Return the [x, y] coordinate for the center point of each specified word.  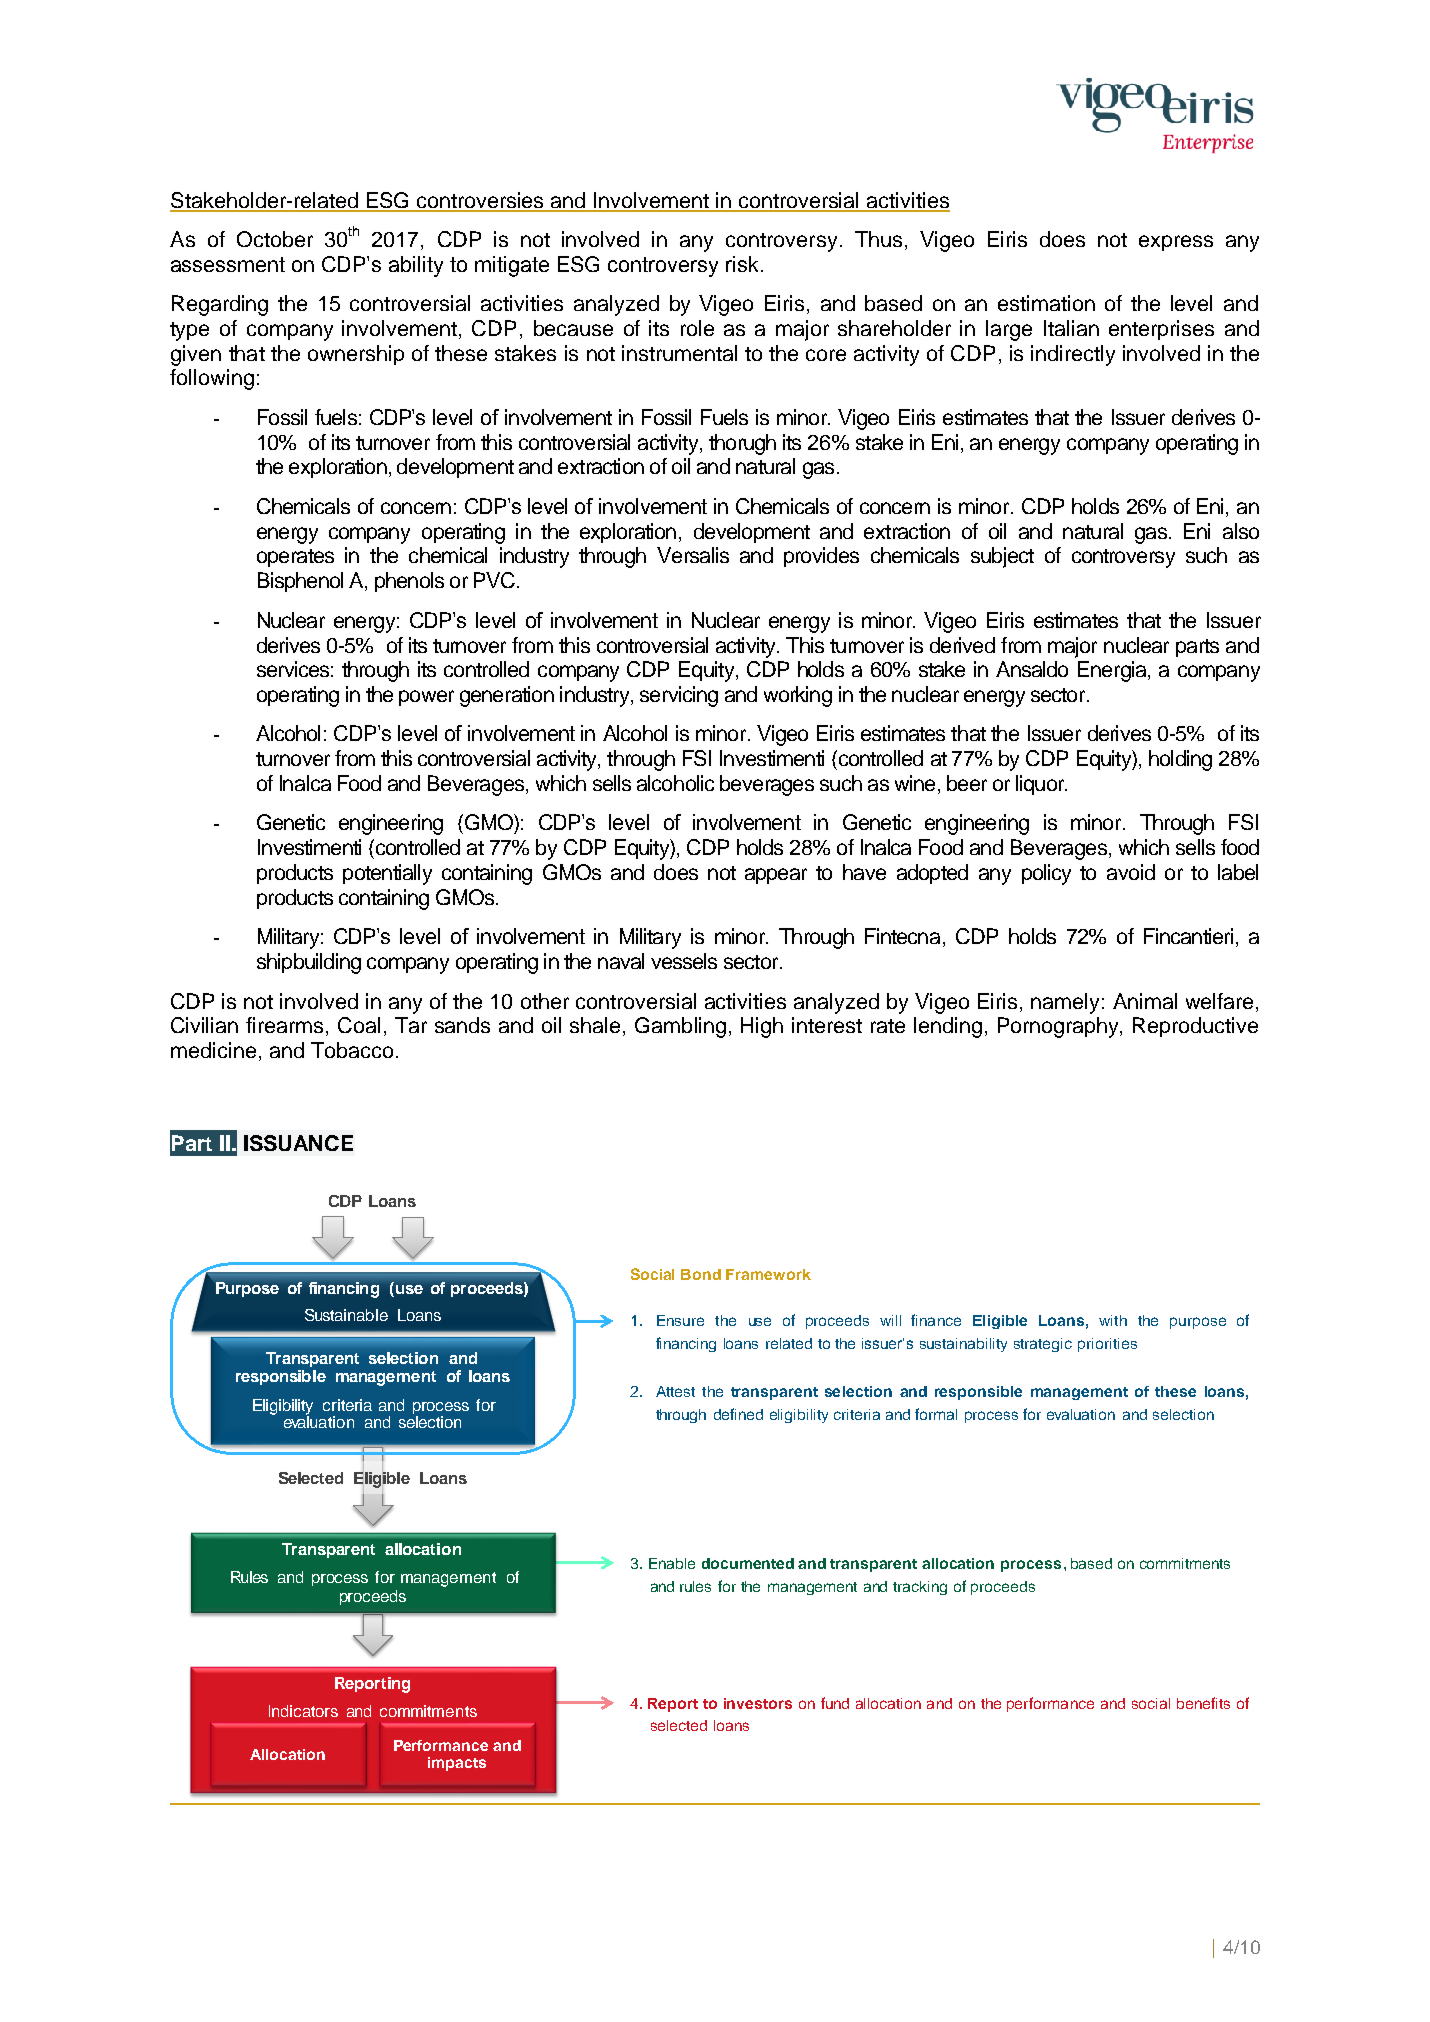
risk [742, 264]
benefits [1203, 1703]
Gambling [680, 1027]
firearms [286, 1026]
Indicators [303, 1711]
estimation [1046, 303]
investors [758, 1703]
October [275, 239]
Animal [1145, 1001]
